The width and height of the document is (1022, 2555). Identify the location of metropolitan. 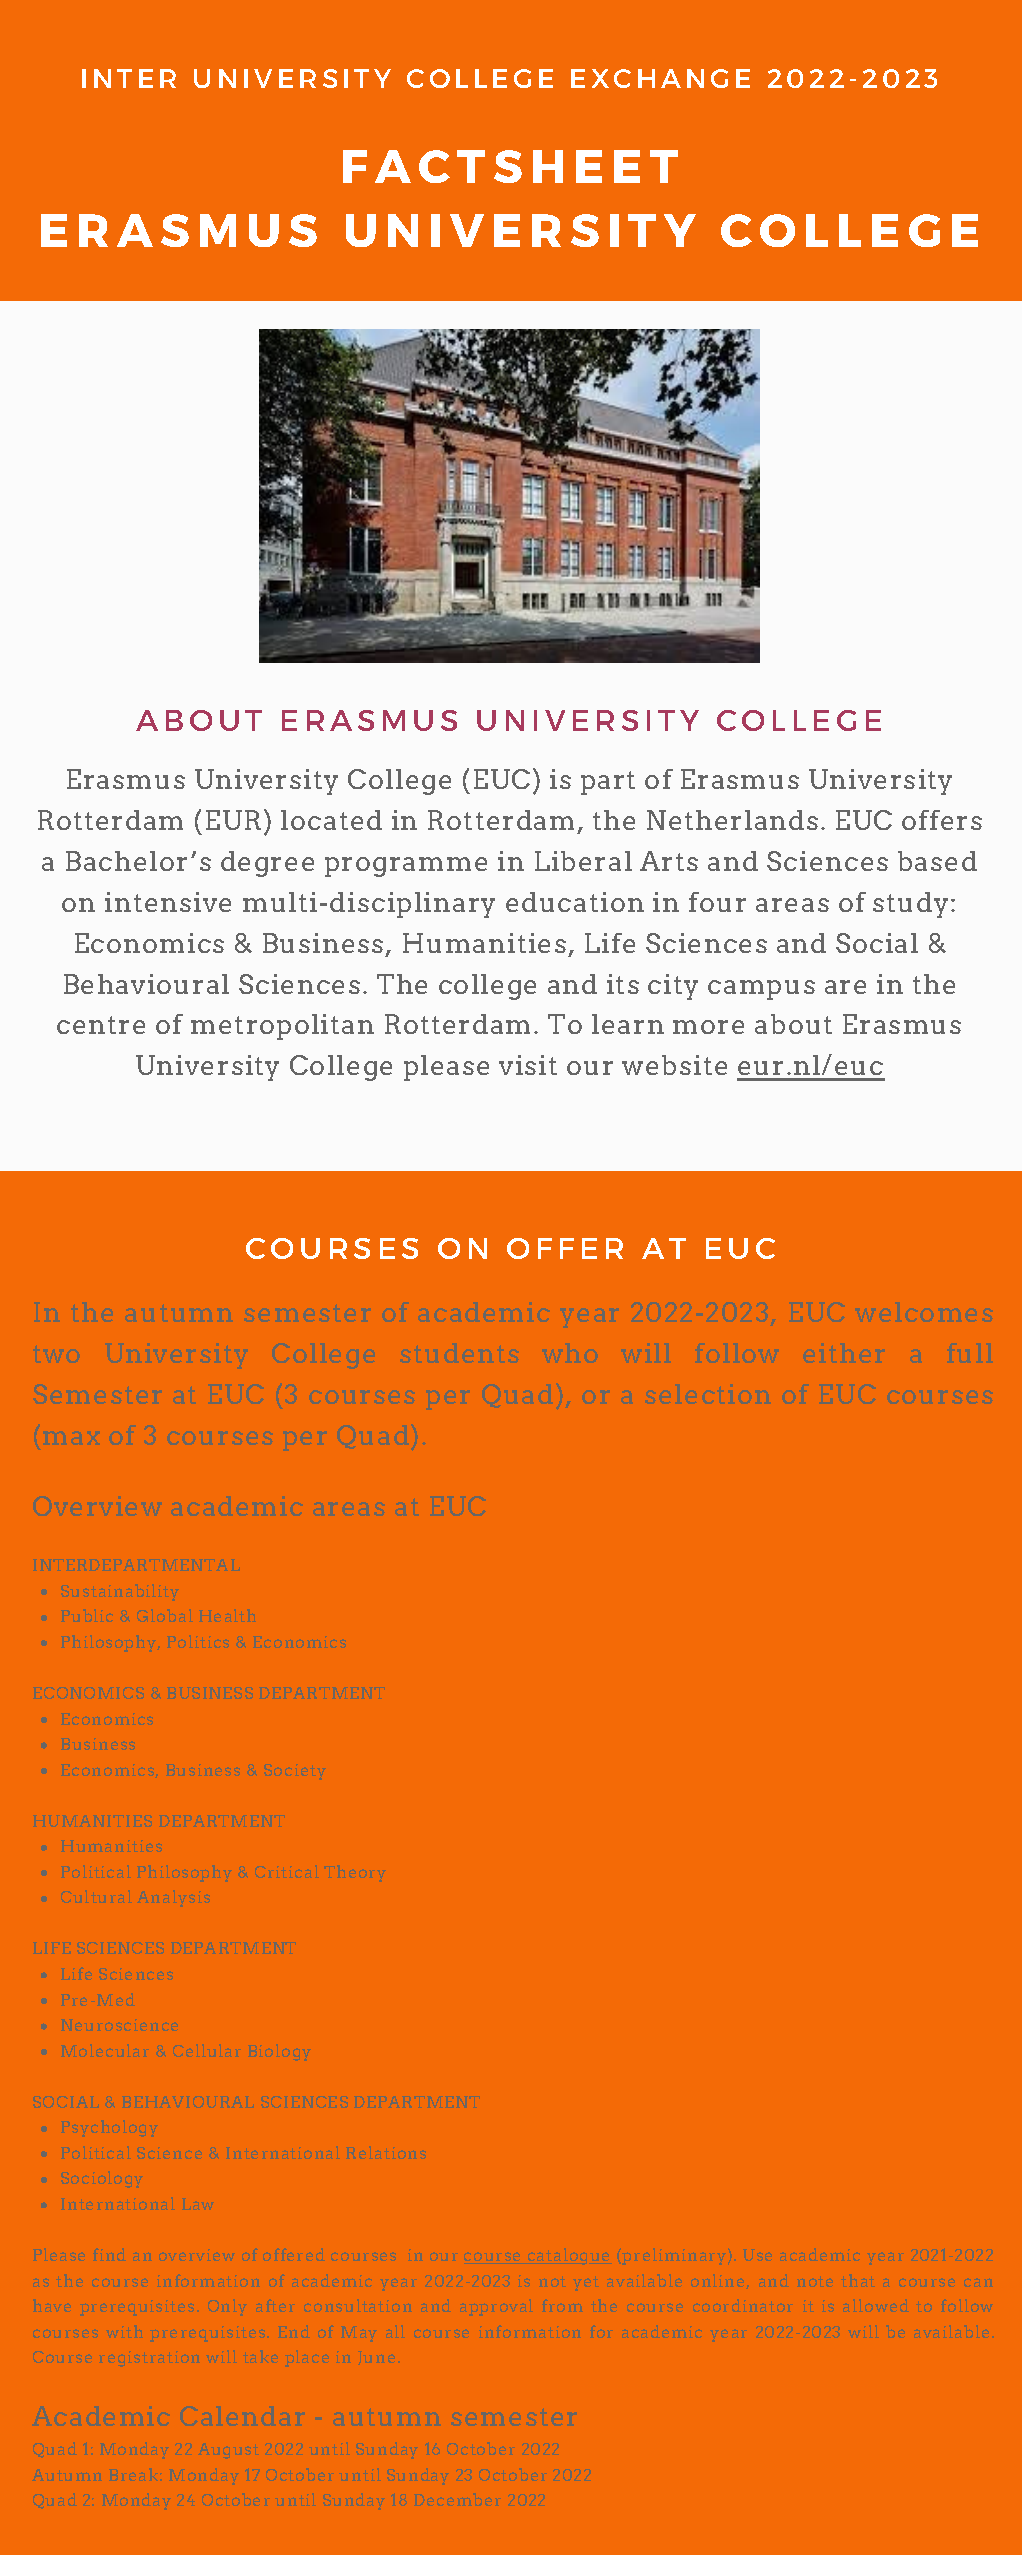
(282, 1027).
